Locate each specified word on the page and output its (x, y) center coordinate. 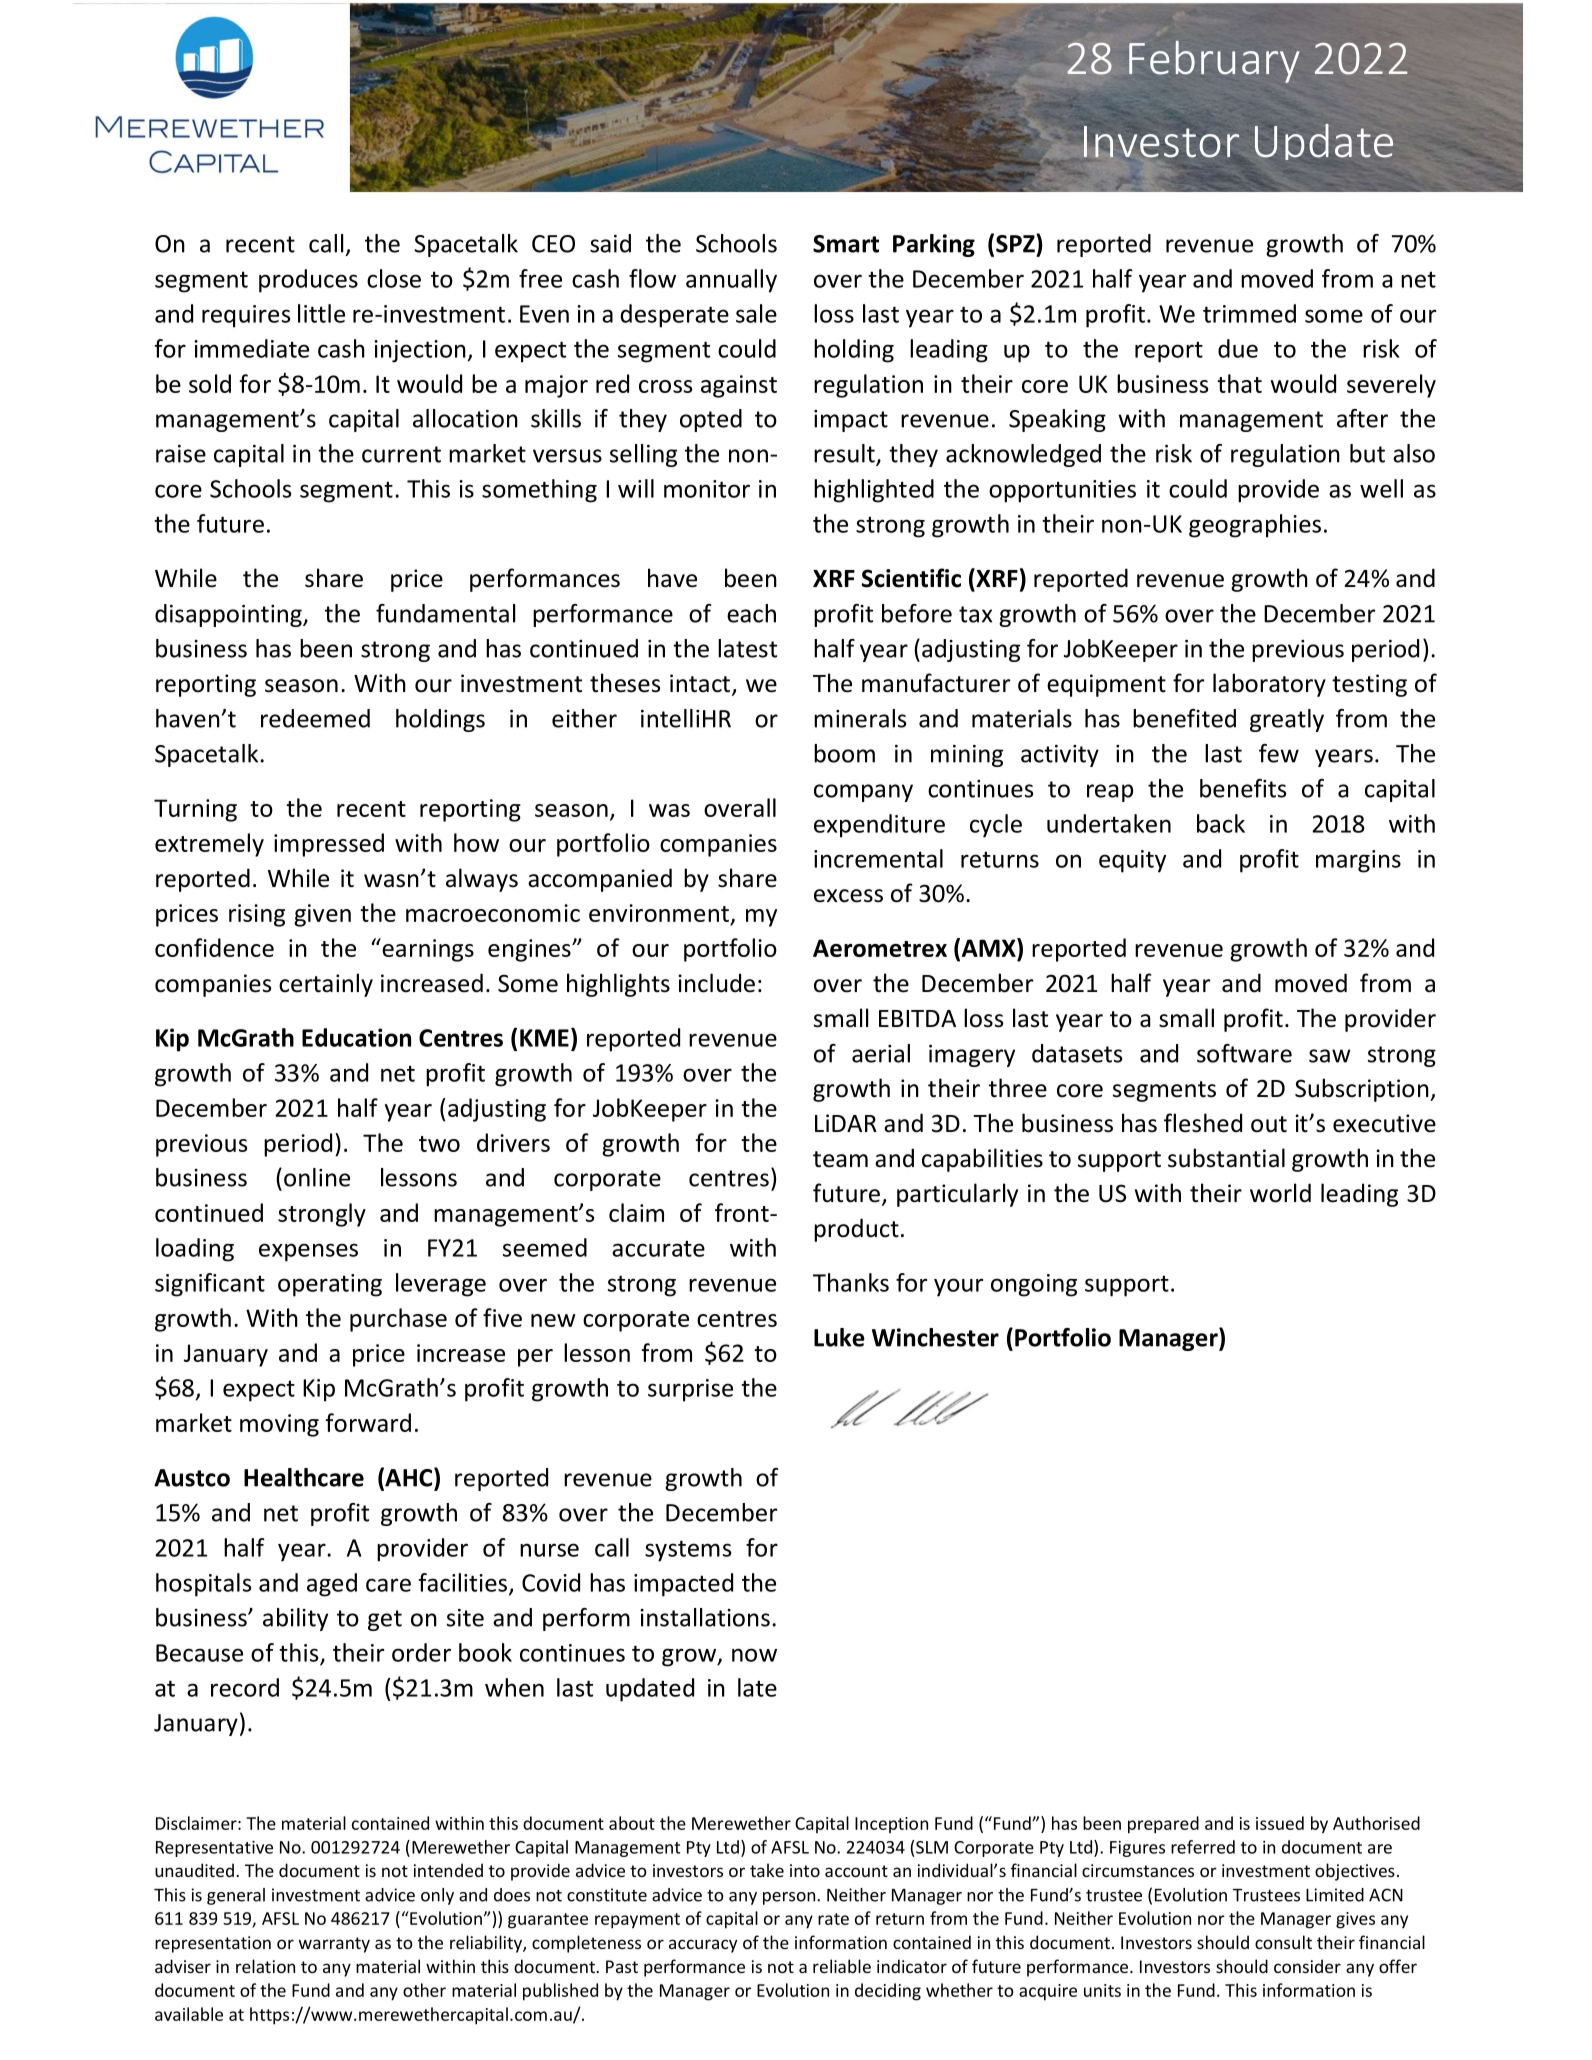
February (1214, 62)
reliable (842, 1966)
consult (1283, 1942)
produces (308, 281)
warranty (334, 1945)
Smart (846, 244)
